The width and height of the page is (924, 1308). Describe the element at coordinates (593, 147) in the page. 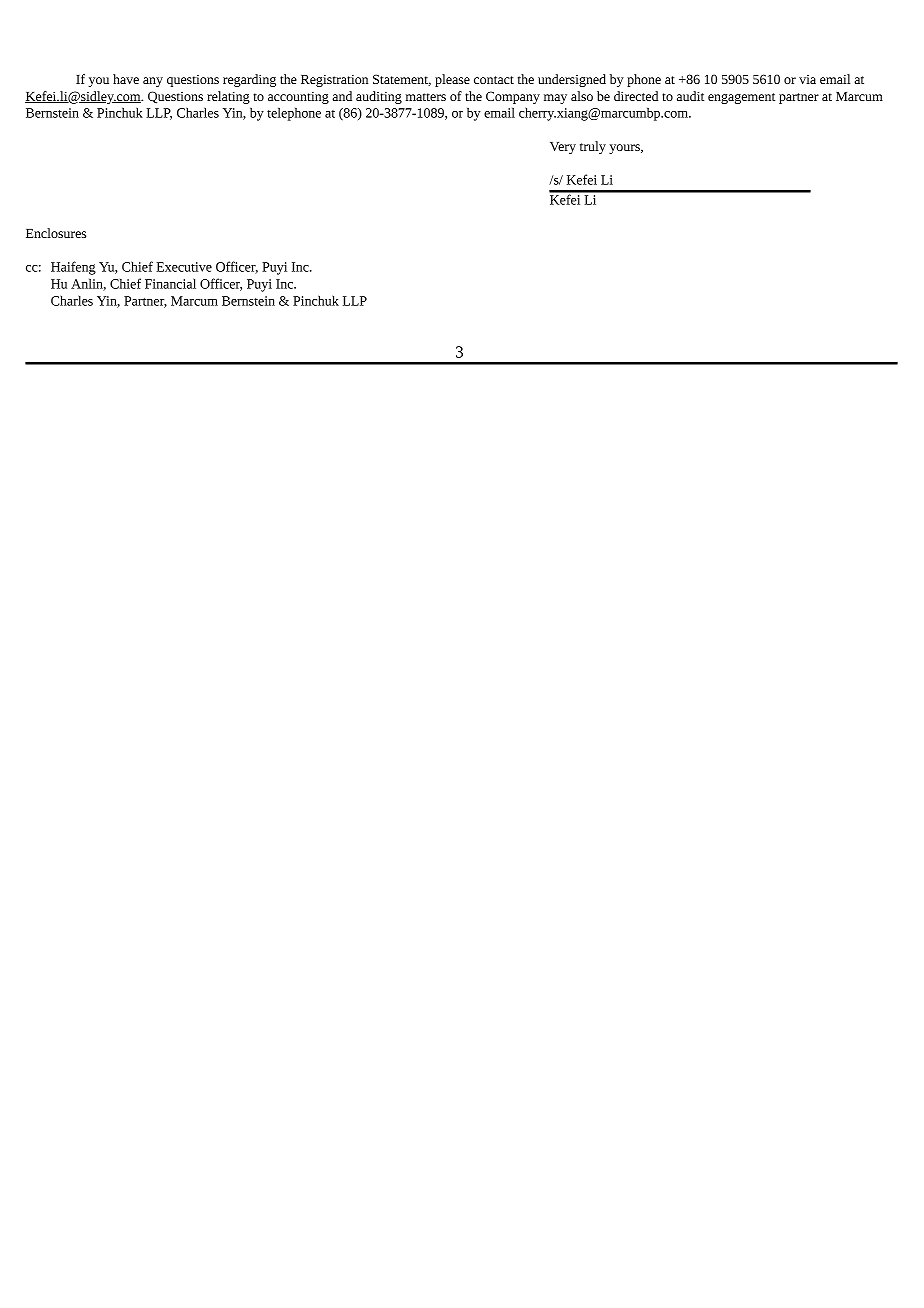

I see `truly` at that location.
